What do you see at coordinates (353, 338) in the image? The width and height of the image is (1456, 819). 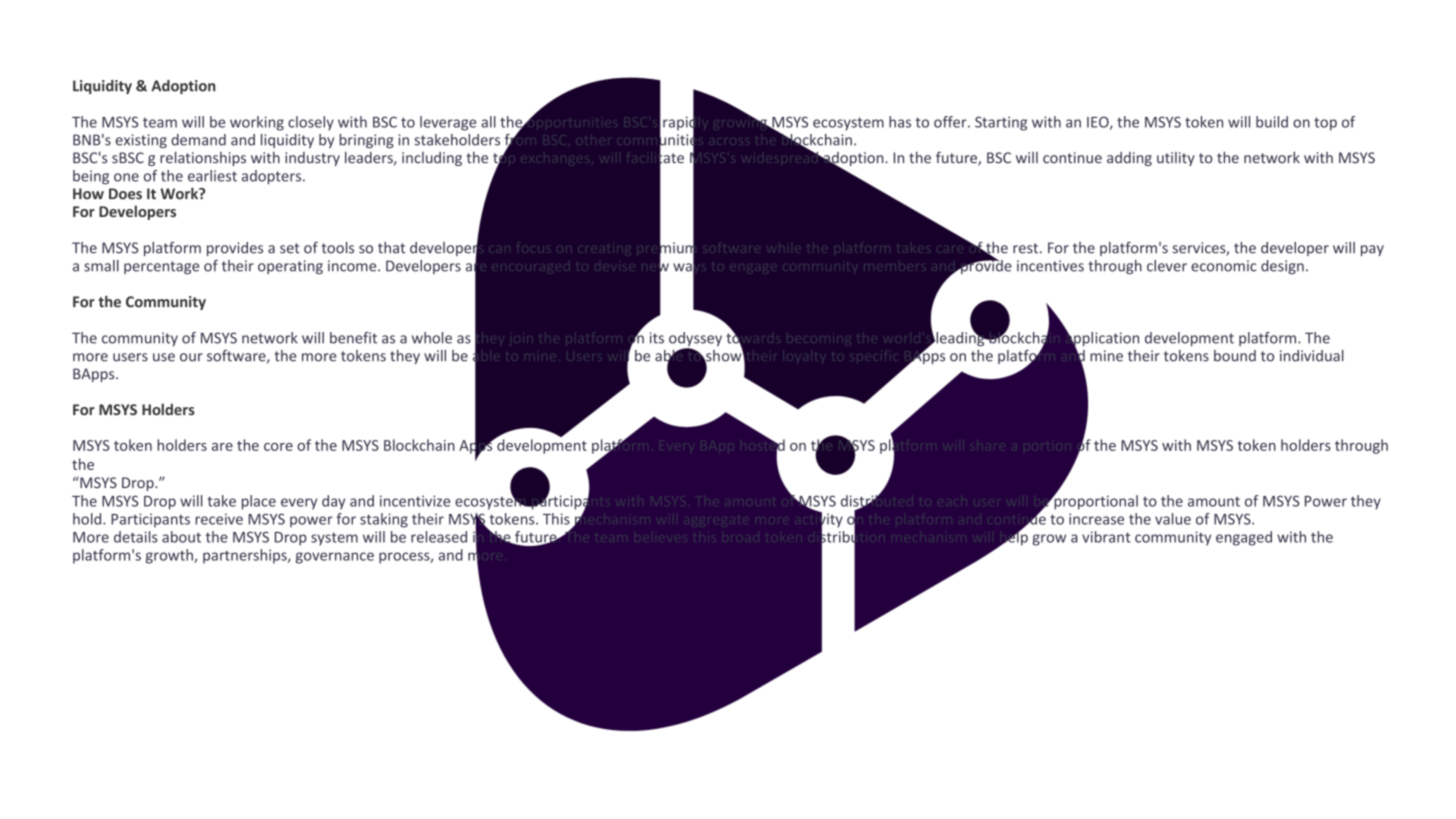 I see `benefit` at bounding box center [353, 338].
